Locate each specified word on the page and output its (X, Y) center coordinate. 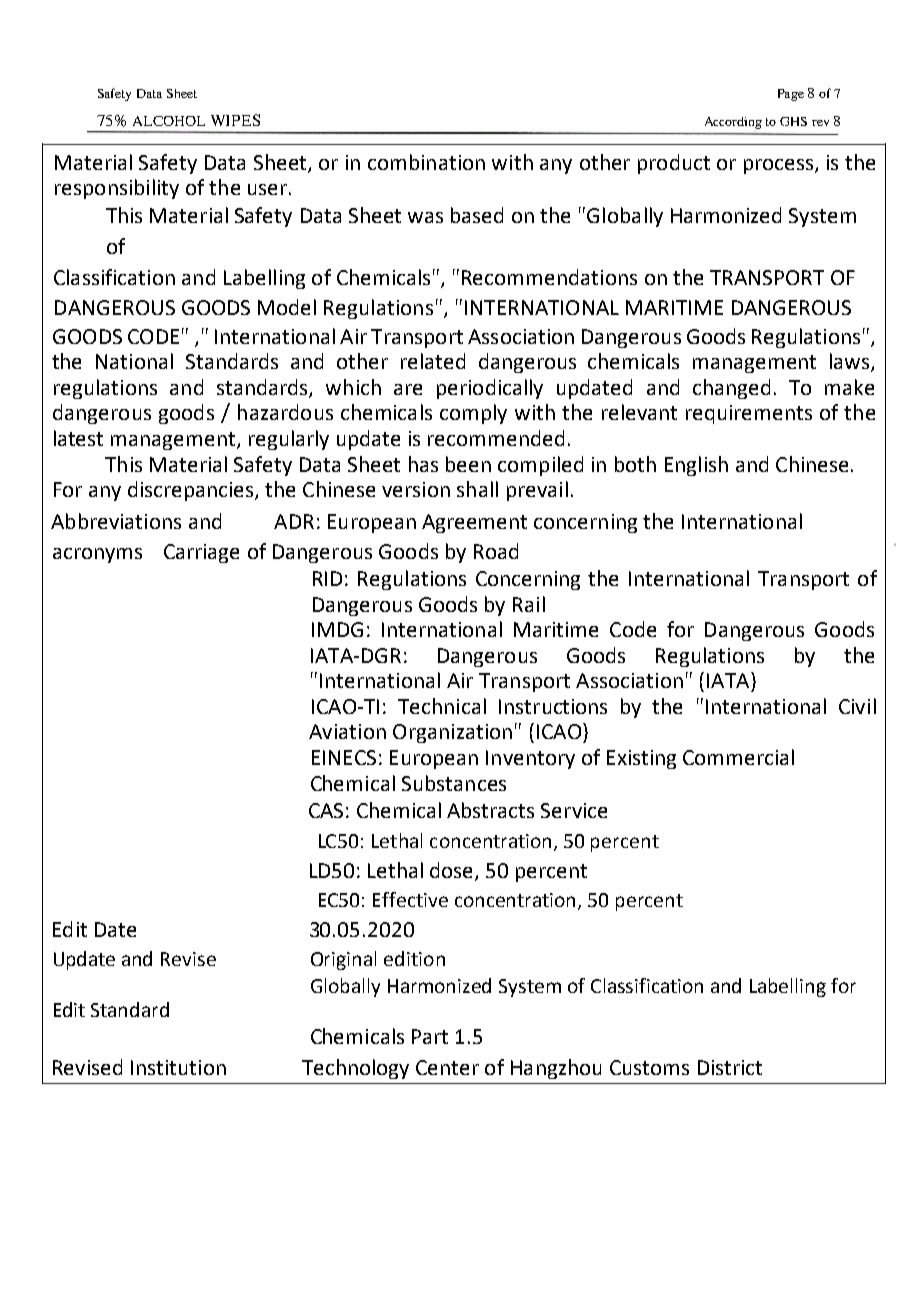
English (696, 466)
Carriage (201, 553)
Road (496, 551)
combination (426, 162)
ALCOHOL (169, 121)
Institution (178, 1067)
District (730, 1067)
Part (430, 1036)
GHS (793, 121)
